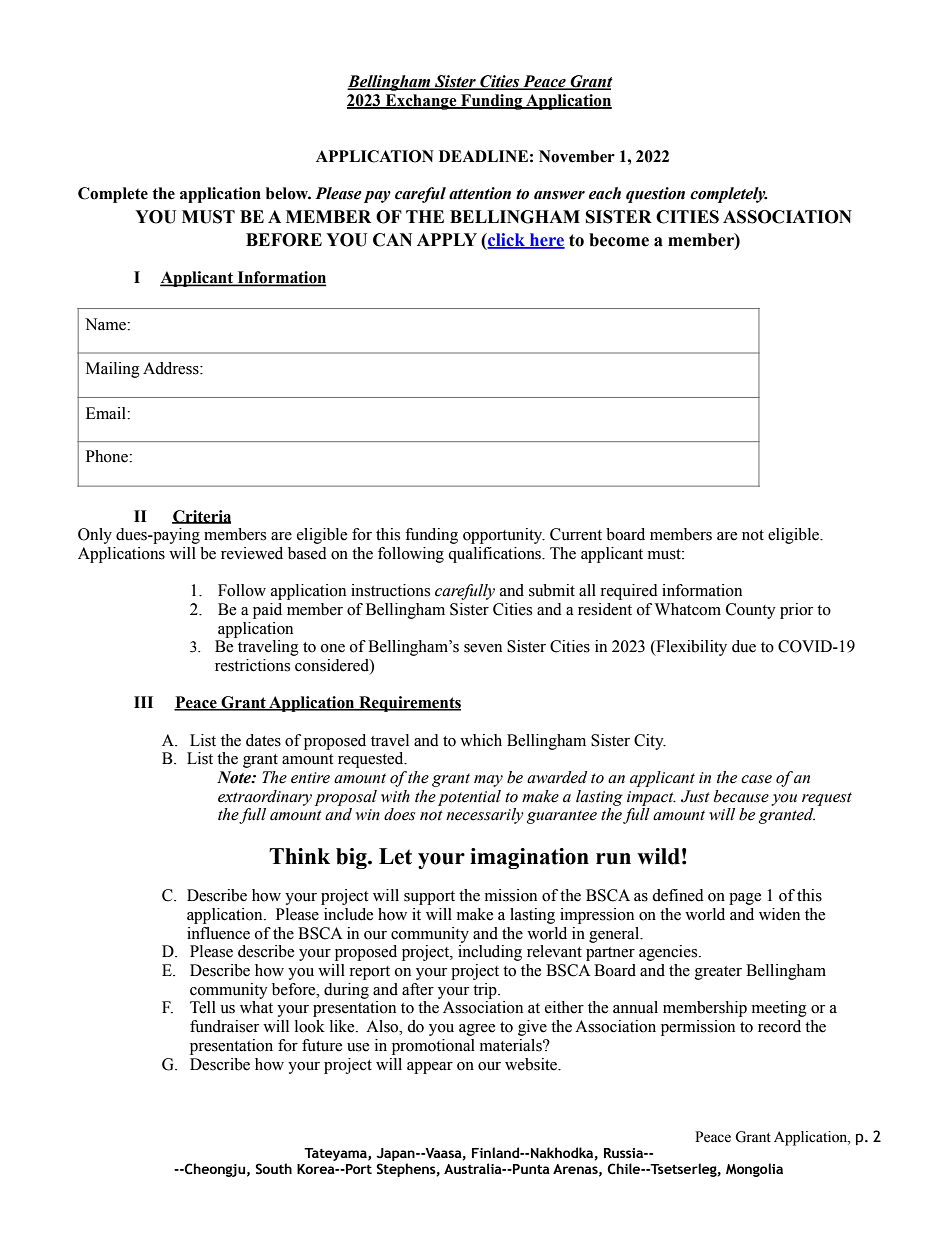 The image size is (952, 1233). I want to click on qualifications, so click(495, 555).
